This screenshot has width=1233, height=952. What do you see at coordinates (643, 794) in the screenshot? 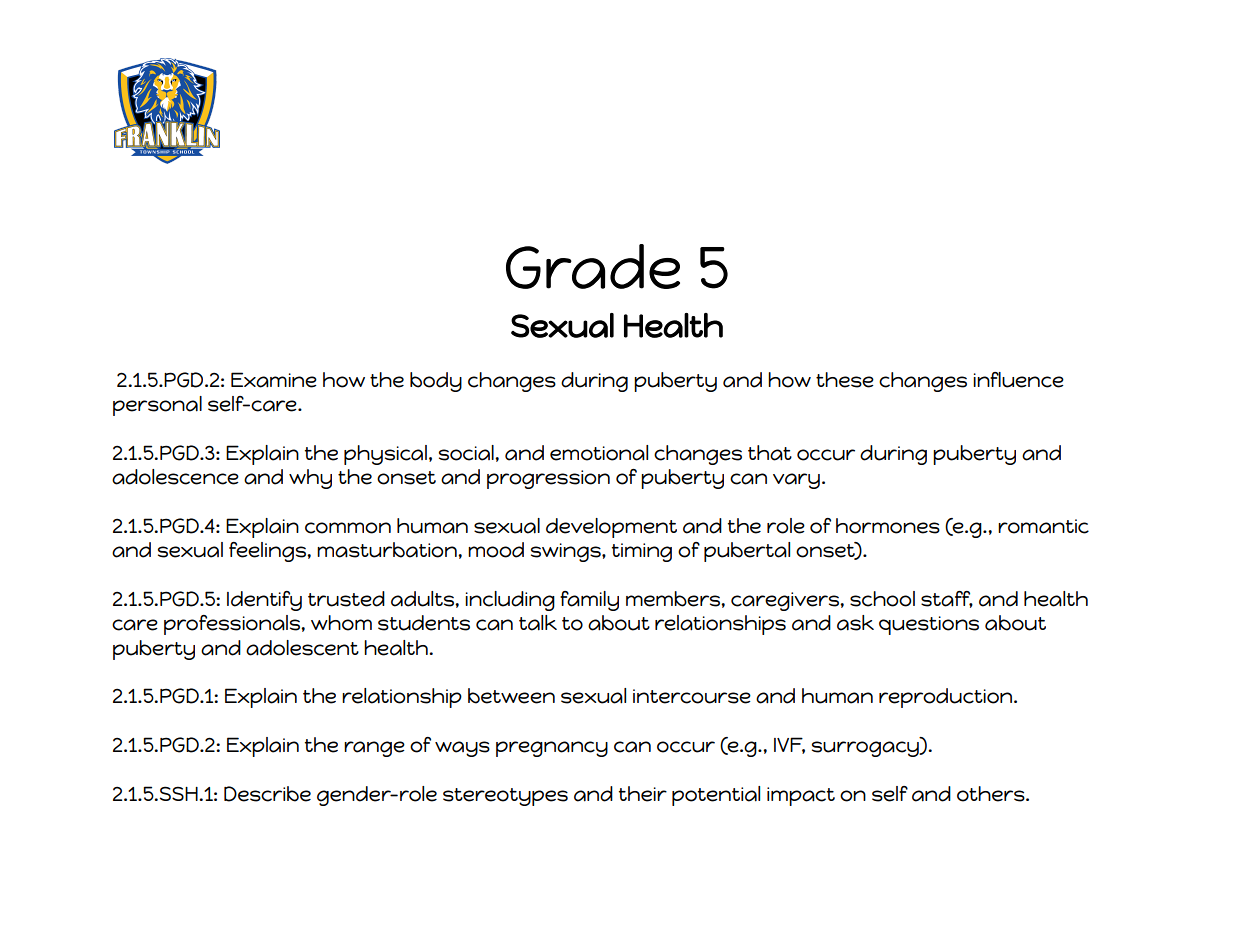
I see `their` at bounding box center [643, 794].
